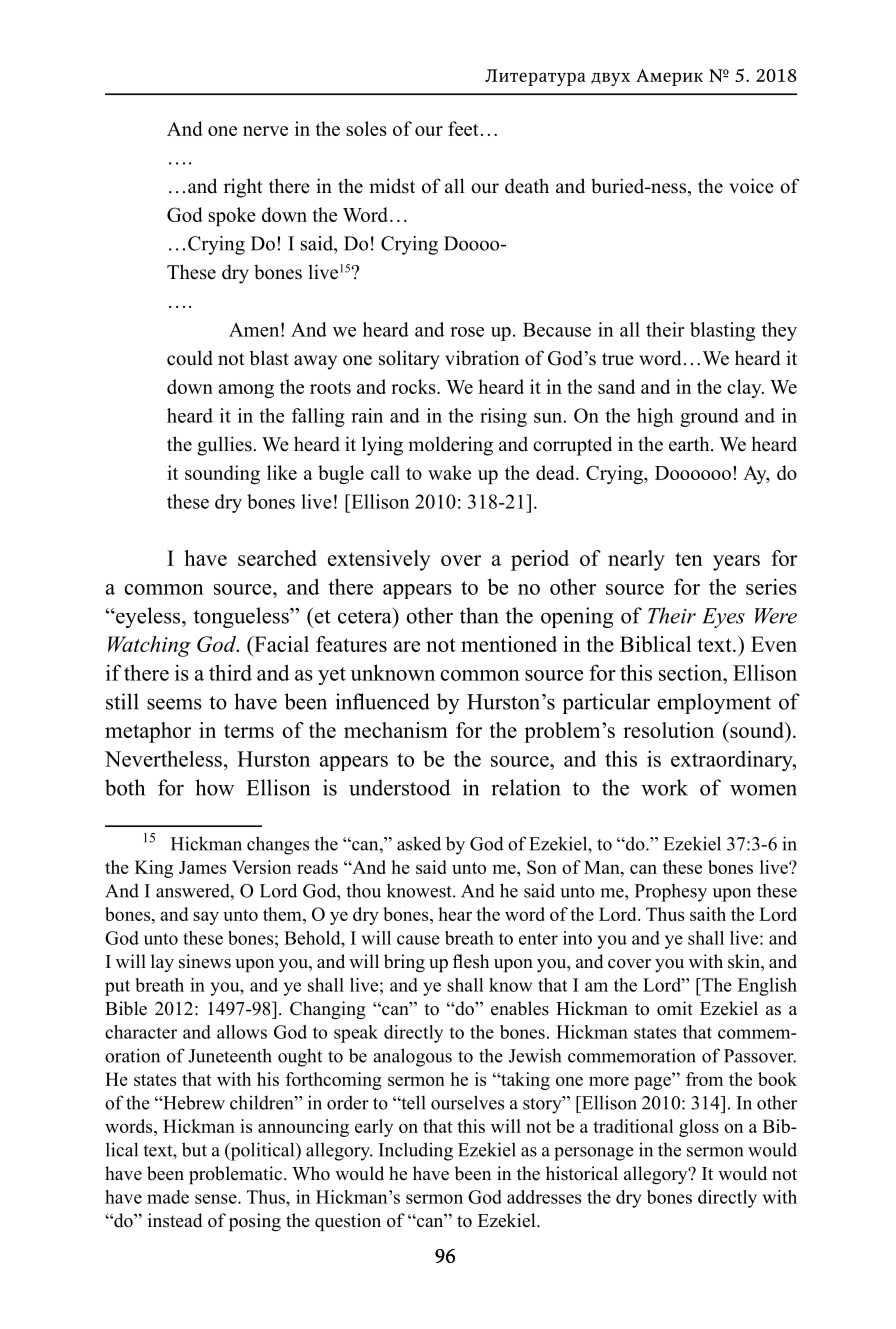 Image resolution: width=896 pixels, height=1329 pixels. I want to click on asked, so click(419, 843).
